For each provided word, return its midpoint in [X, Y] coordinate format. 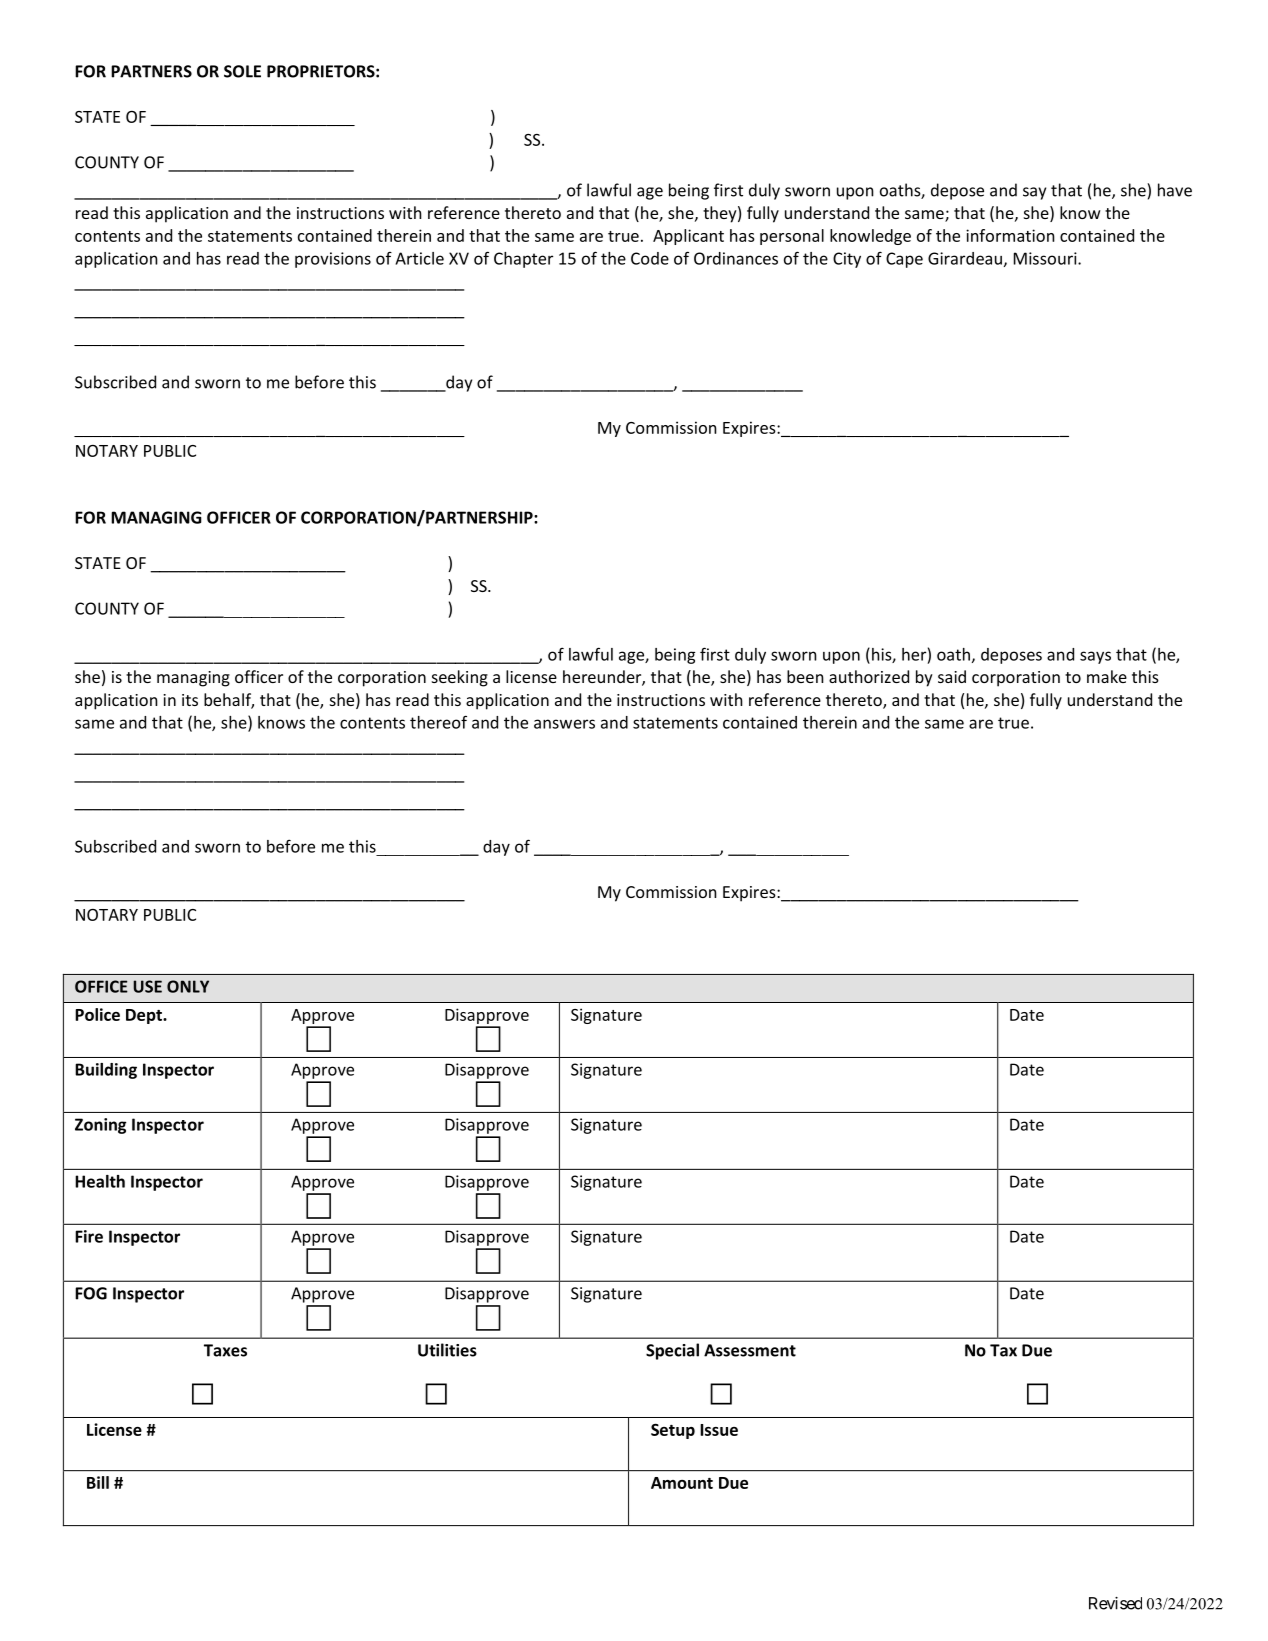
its [190, 700]
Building [106, 1071]
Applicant [688, 237]
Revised [1115, 1603]
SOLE [242, 71]
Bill [98, 1482]
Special [672, 1351]
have [1175, 190]
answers [564, 724]
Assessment [750, 1350]
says [1095, 657]
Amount [682, 1483]
